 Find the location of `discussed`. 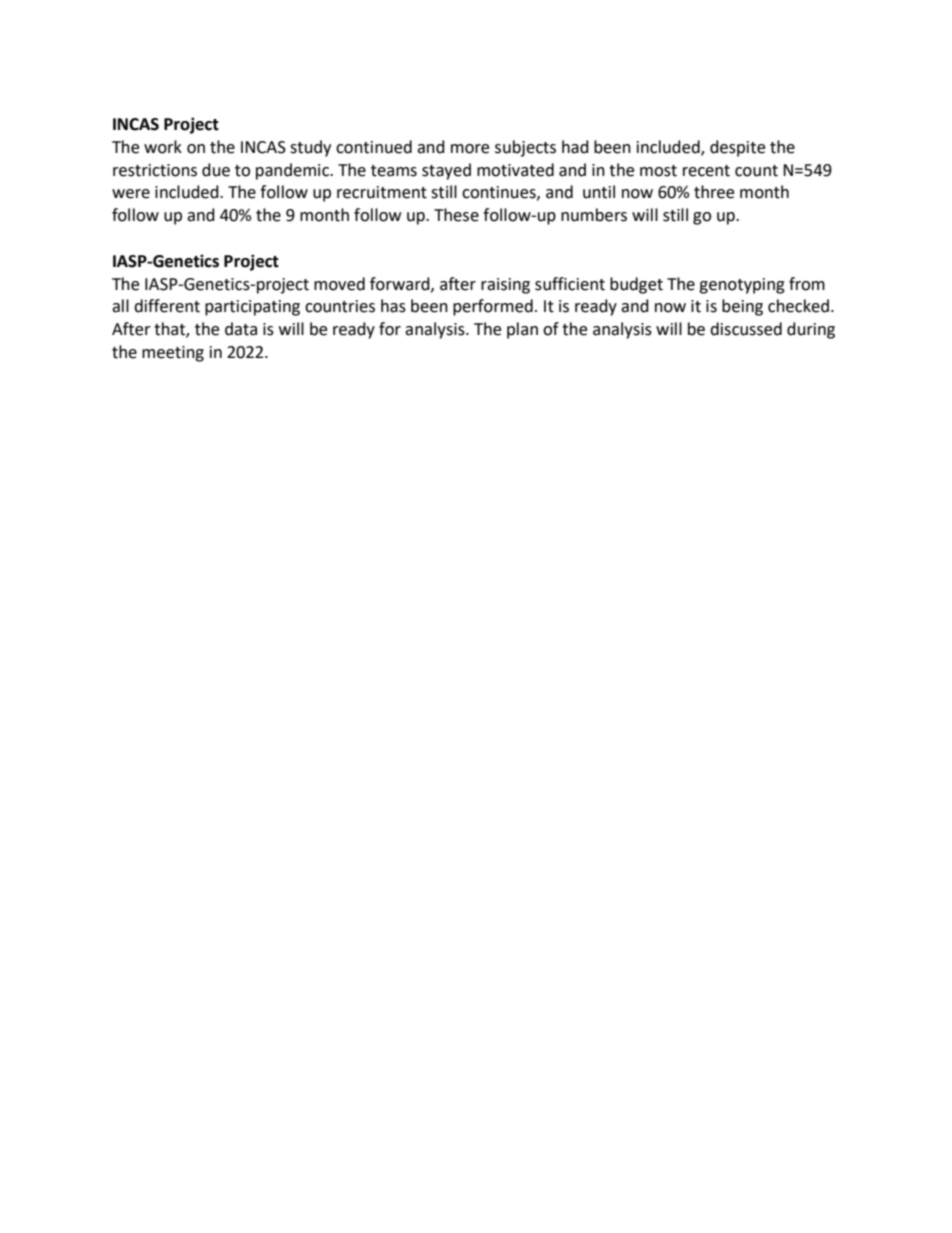

discussed is located at coordinates (746, 329).
